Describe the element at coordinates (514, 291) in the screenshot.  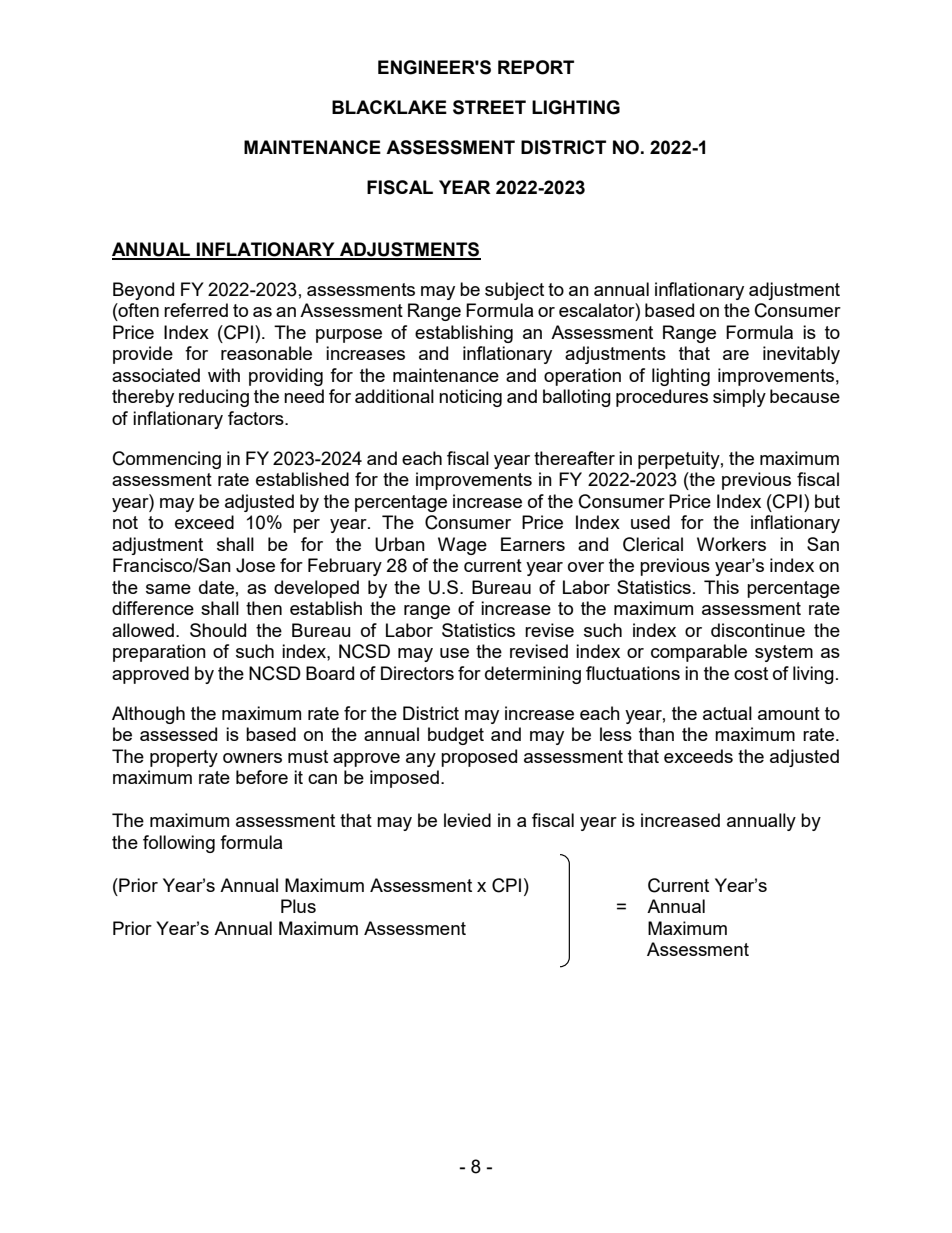
I see `subject` at that location.
